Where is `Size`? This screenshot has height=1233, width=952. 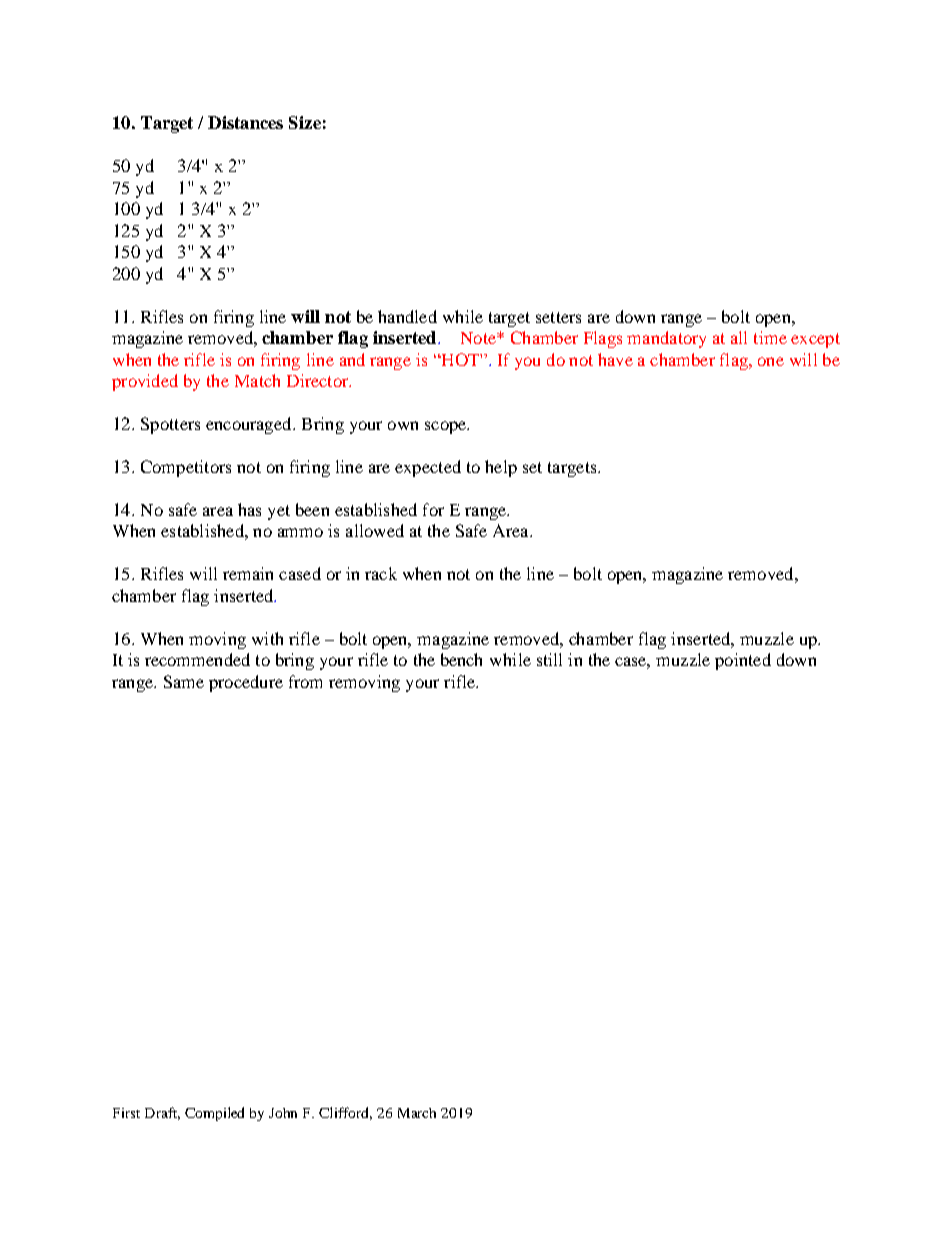 Size is located at coordinates (305, 122).
